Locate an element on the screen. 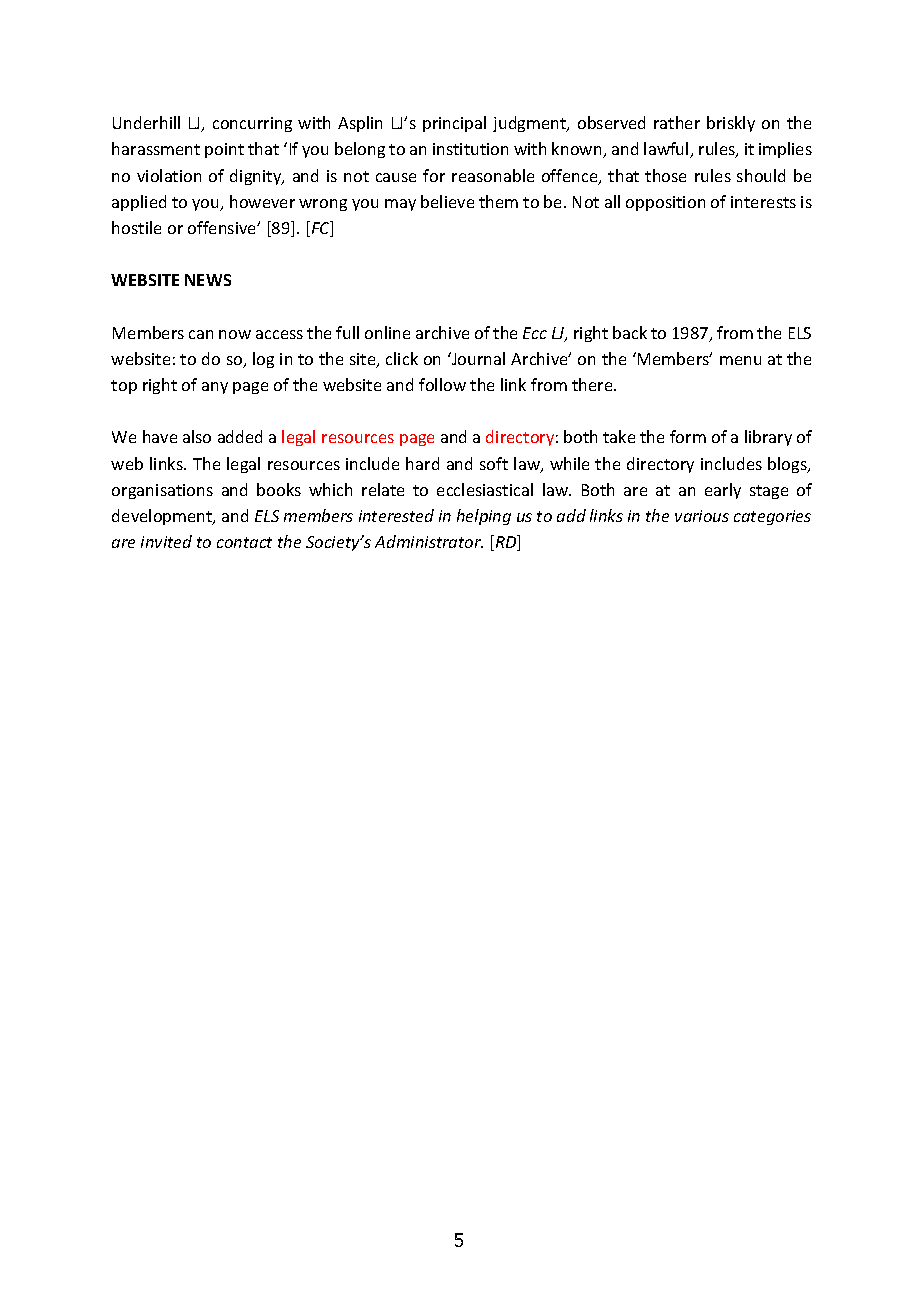 The width and height of the screenshot is (924, 1309). online is located at coordinates (387, 332).
